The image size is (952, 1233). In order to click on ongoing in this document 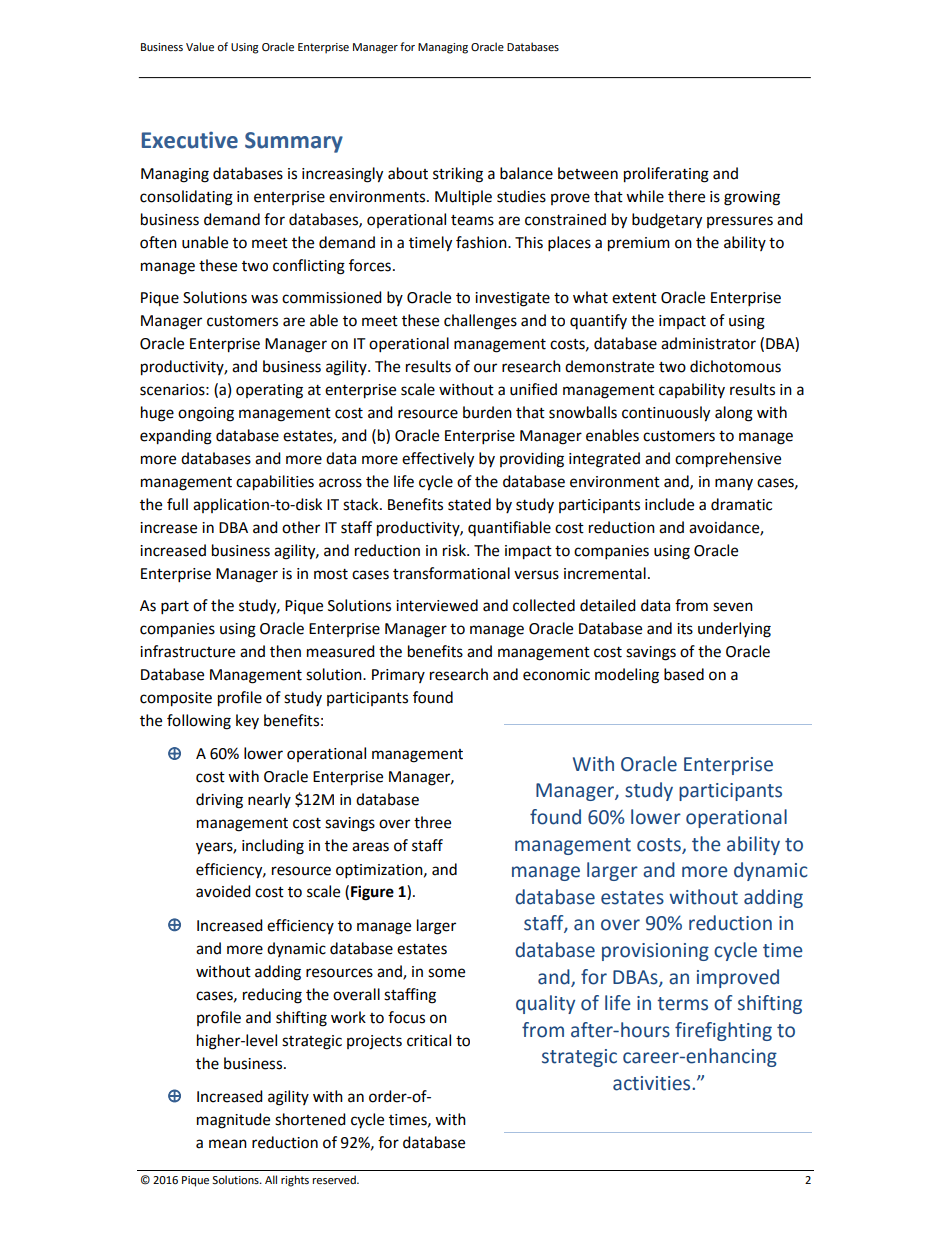, I will do `click(206, 414)`.
